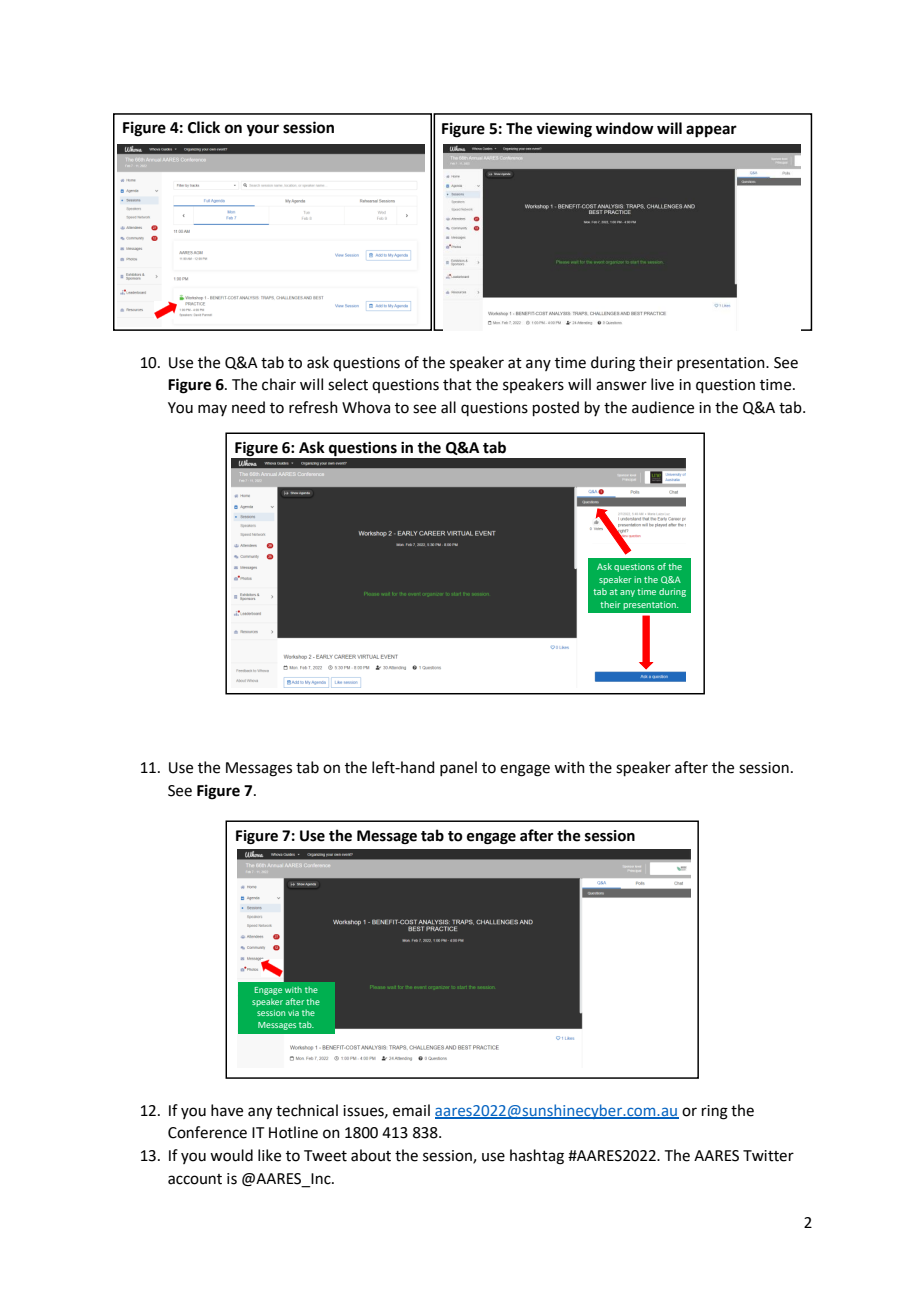 This image has width=924, height=1308. I want to click on viewing, so click(564, 130).
